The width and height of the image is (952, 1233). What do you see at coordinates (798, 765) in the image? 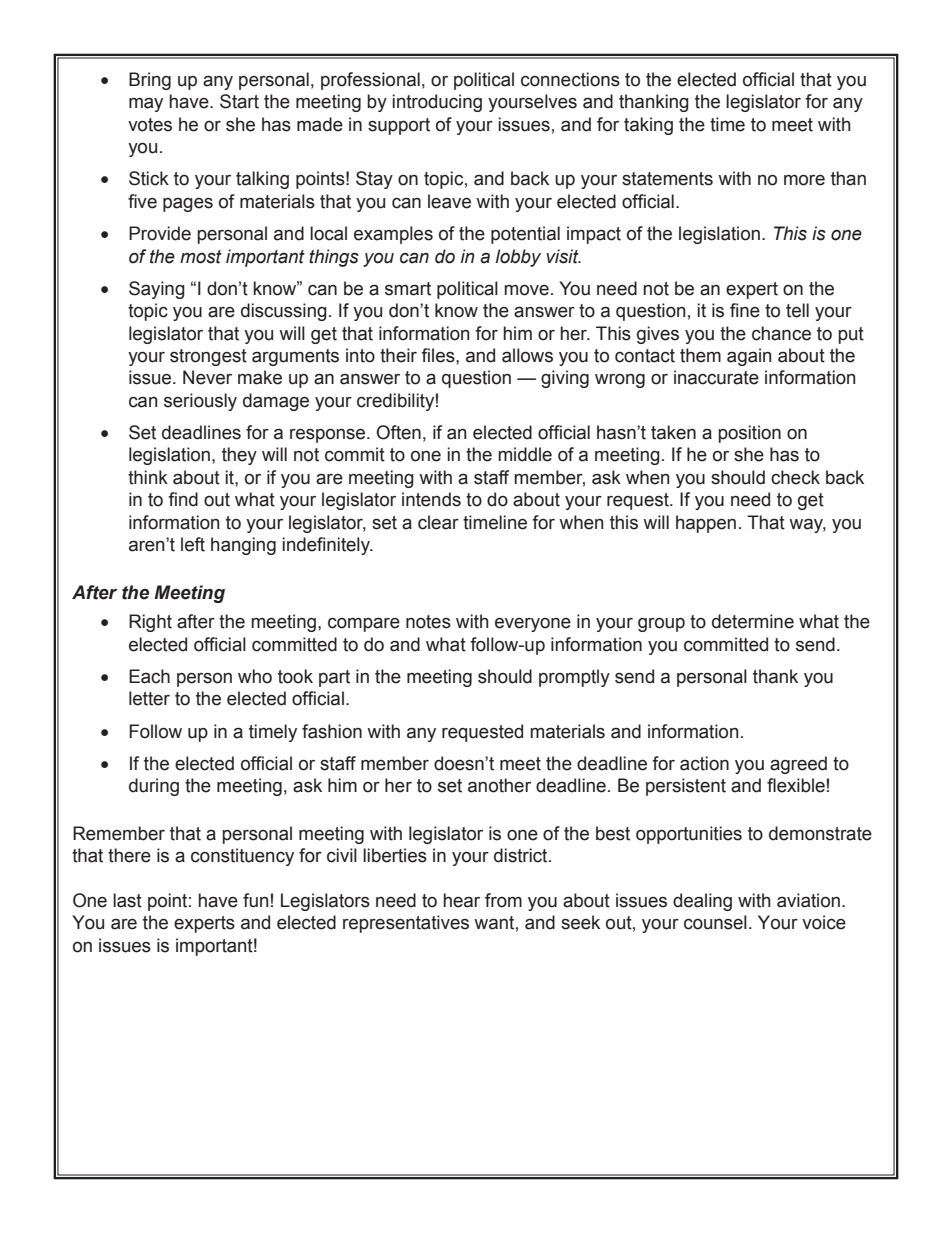
I see `agreed` at bounding box center [798, 765].
